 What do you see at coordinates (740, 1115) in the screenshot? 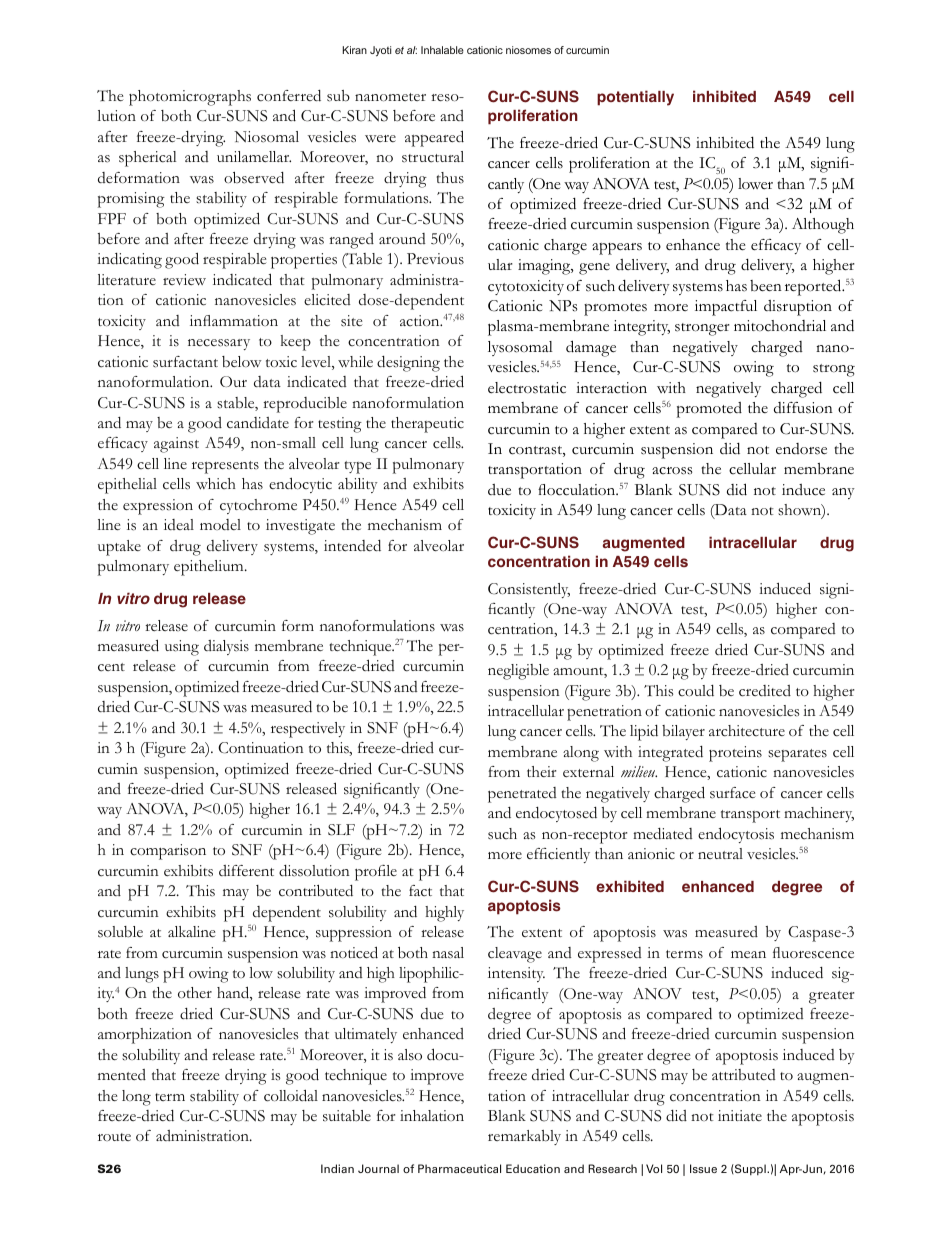
I see `initiate` at bounding box center [740, 1115].
